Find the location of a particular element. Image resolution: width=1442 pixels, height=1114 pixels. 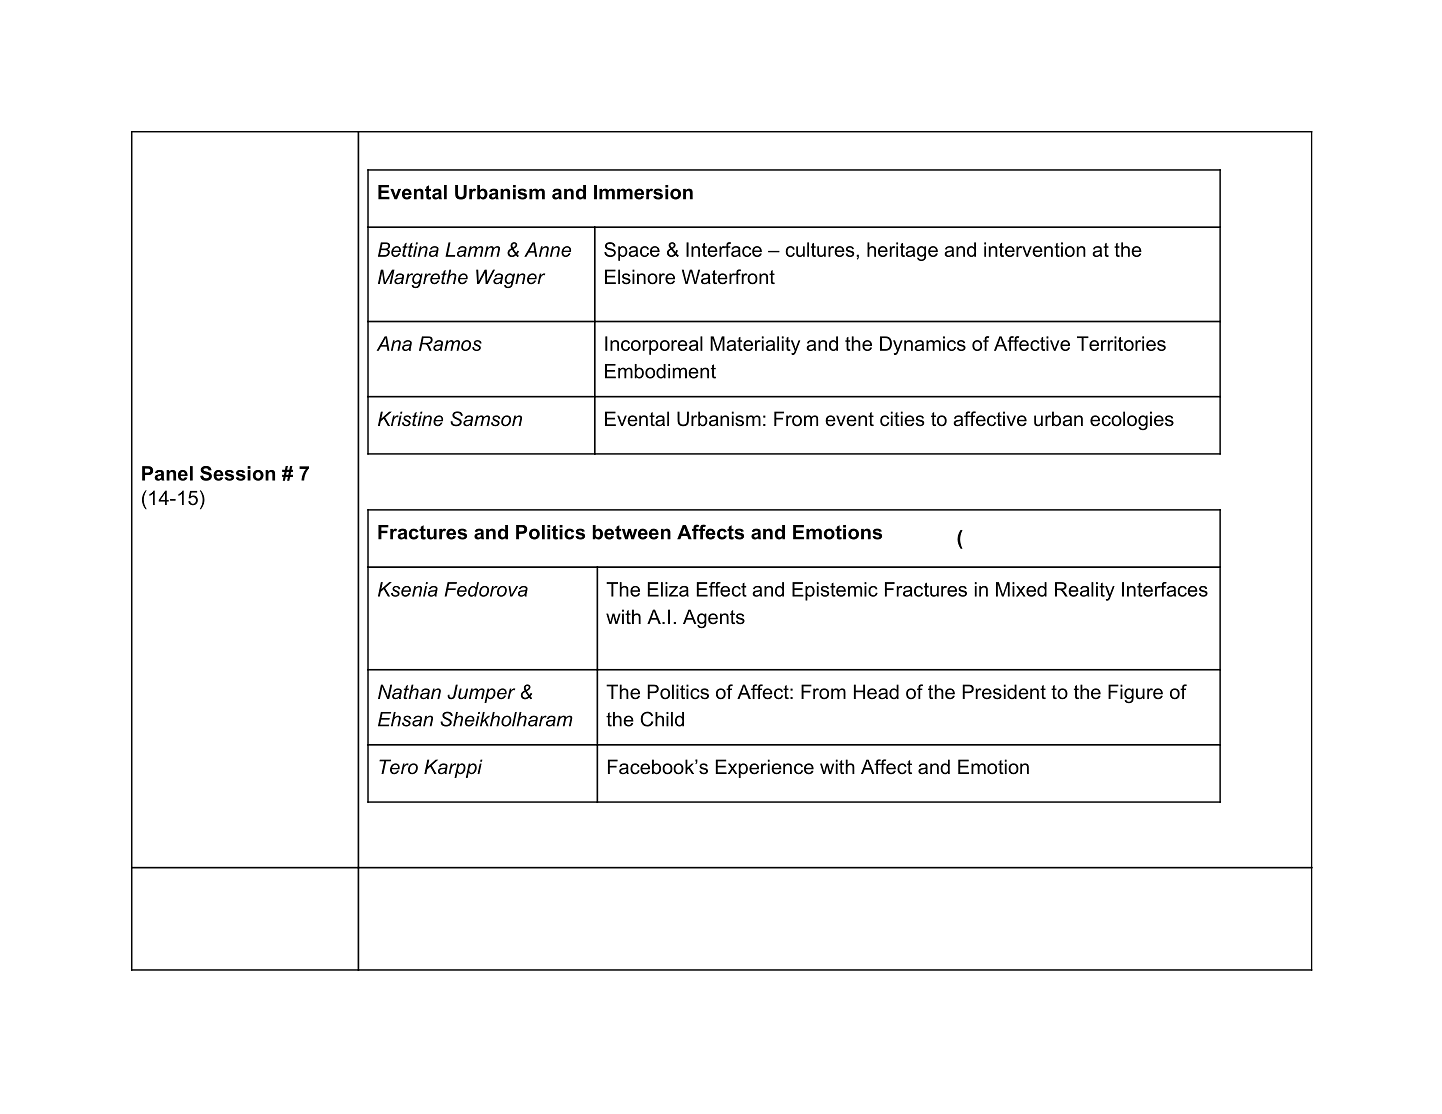

Jumper is located at coordinates (481, 693).
